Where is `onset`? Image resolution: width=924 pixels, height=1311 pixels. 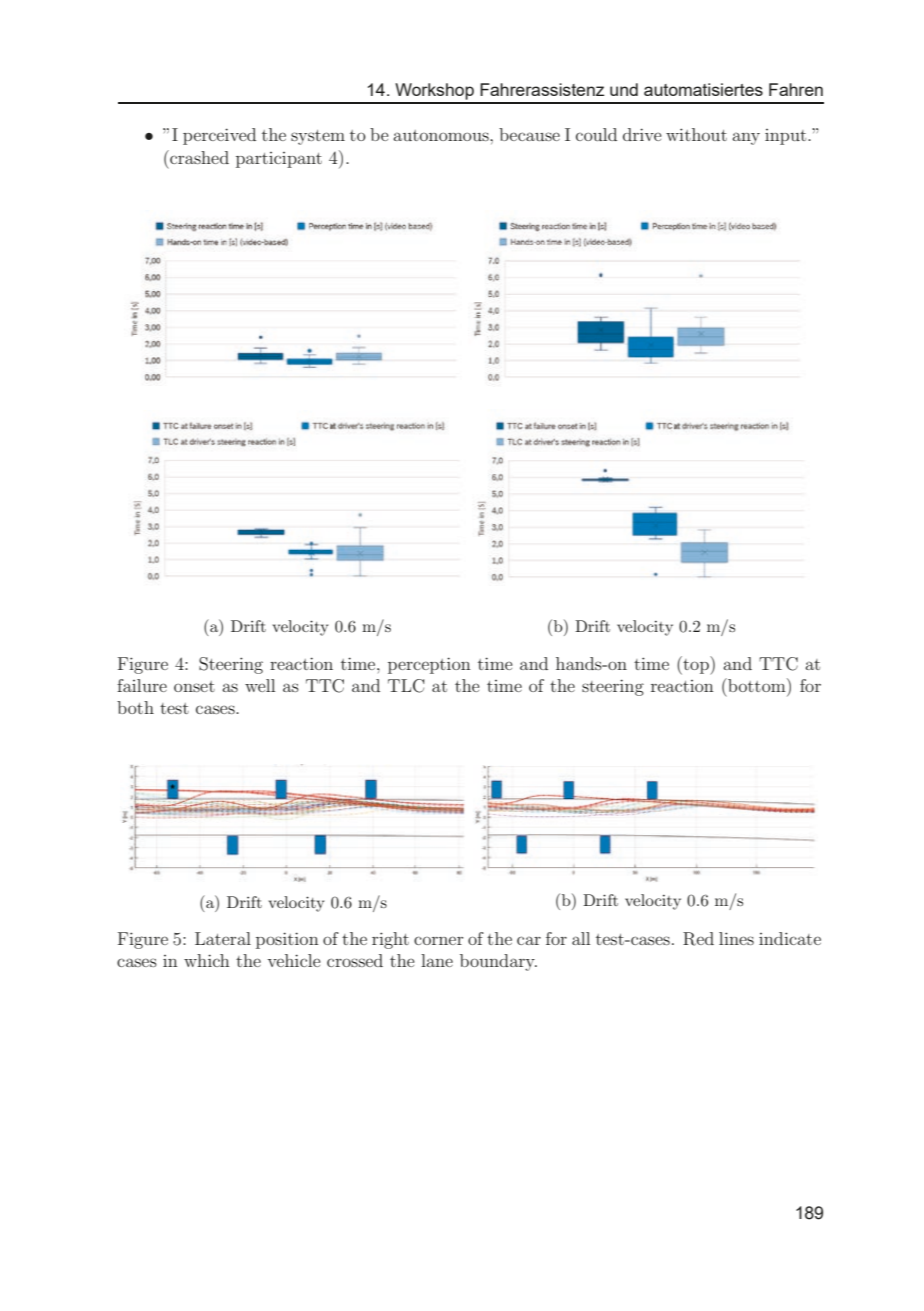
onset is located at coordinates (194, 686).
